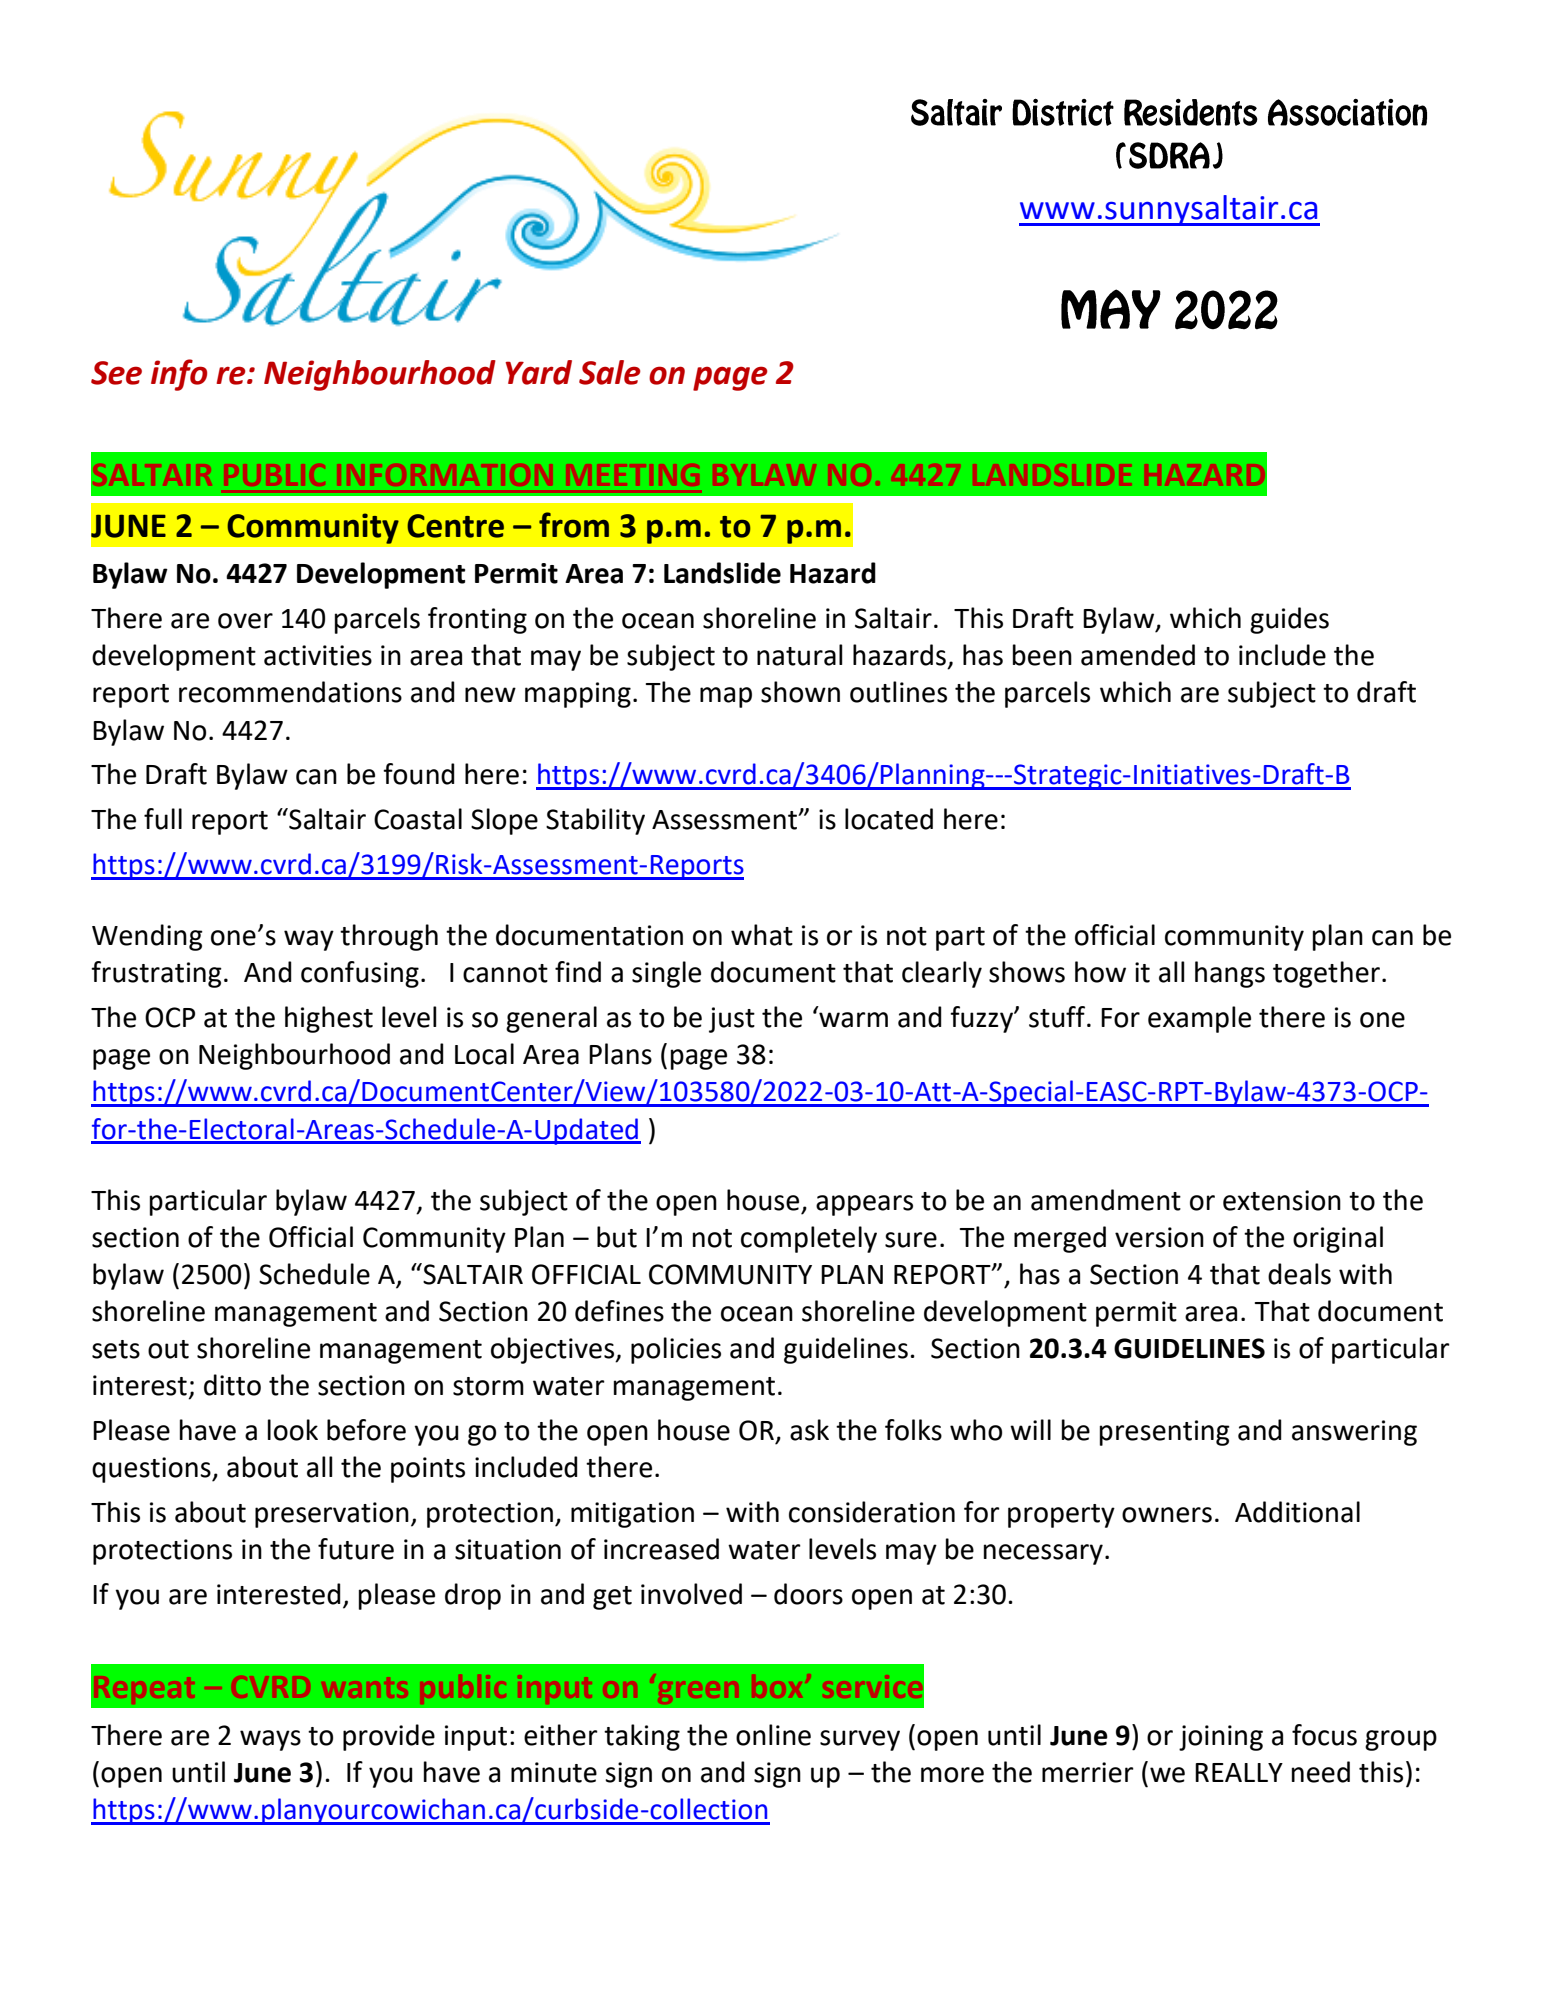 Image resolution: width=1553 pixels, height=2010 pixels. Describe the element at coordinates (1230, 974) in the image. I see `hangs` at that location.
